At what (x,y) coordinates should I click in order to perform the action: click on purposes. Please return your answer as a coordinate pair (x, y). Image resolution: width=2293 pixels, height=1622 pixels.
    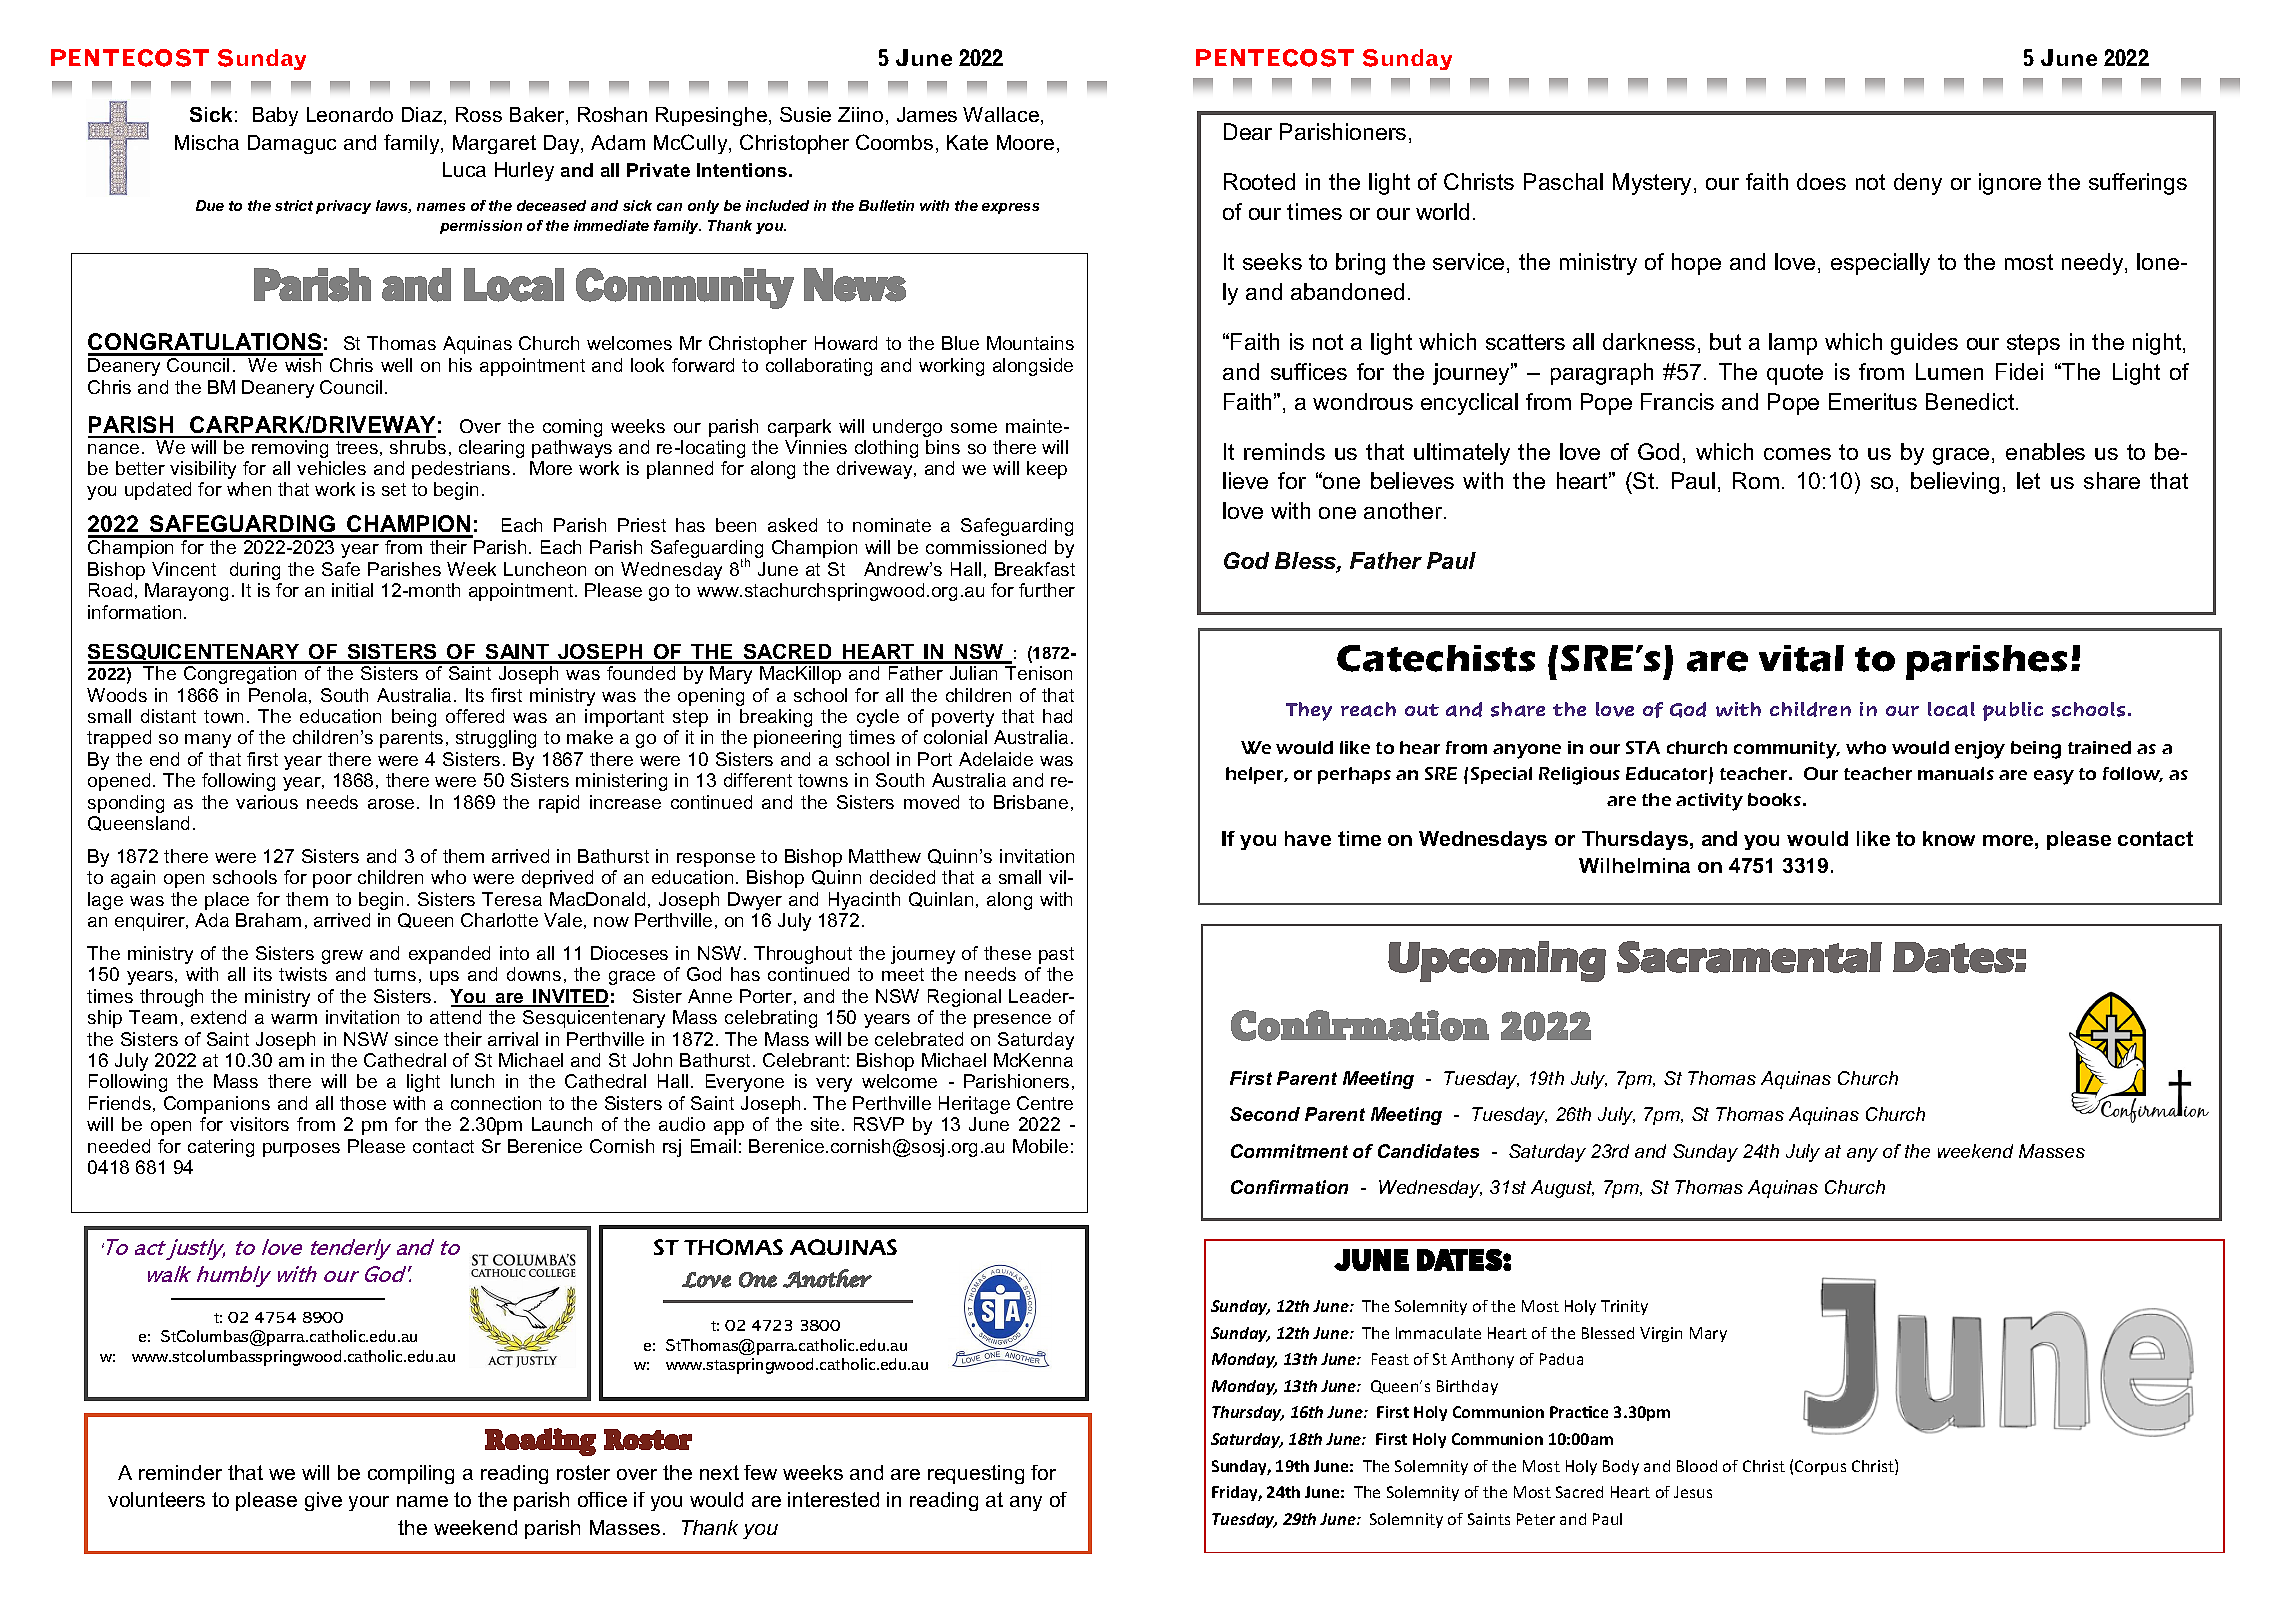
    Looking at the image, I should click on (301, 1150).
